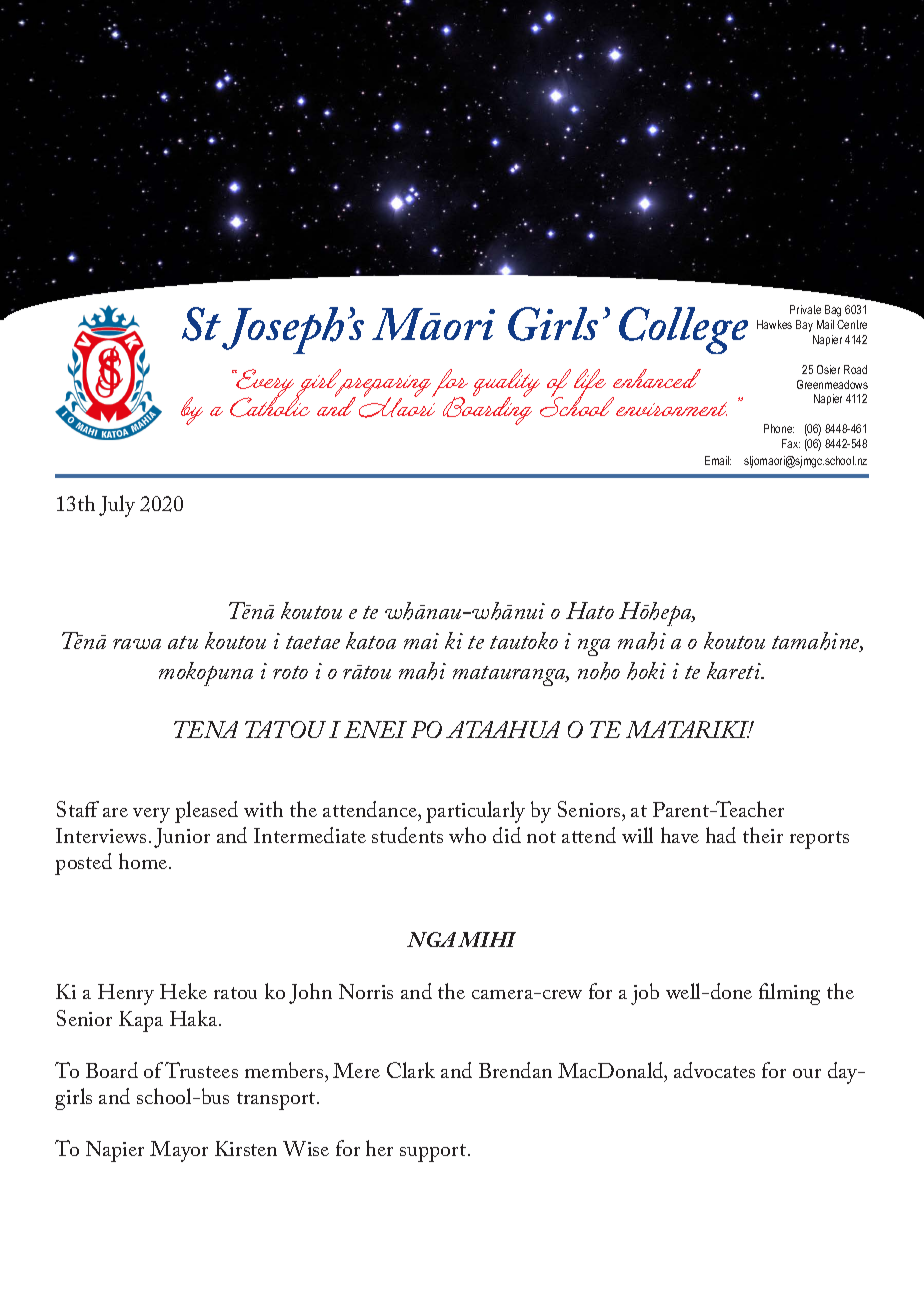 Image resolution: width=924 pixels, height=1308 pixels. I want to click on Mayor, so click(179, 1151).
